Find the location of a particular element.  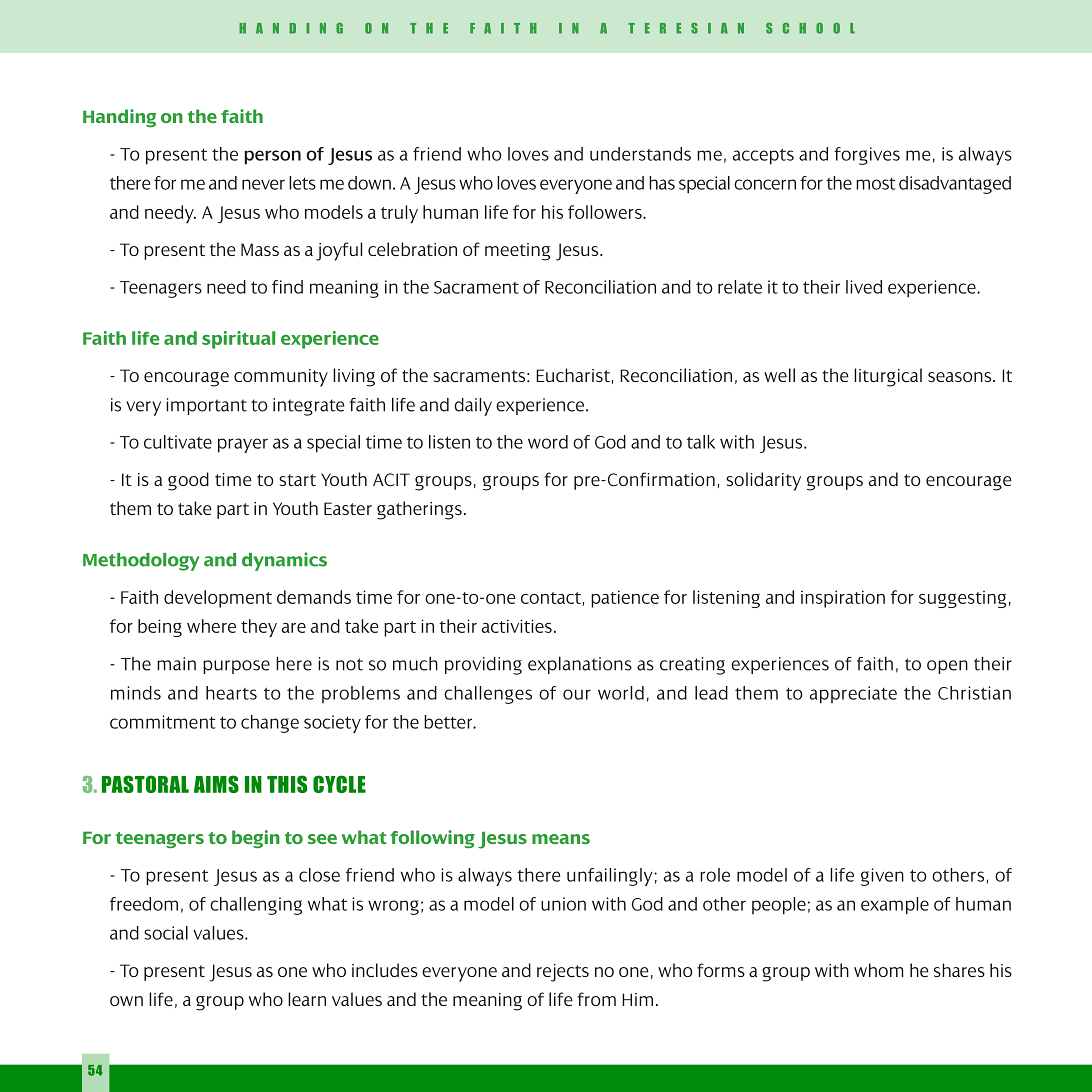

appreciate is located at coordinates (853, 695).
